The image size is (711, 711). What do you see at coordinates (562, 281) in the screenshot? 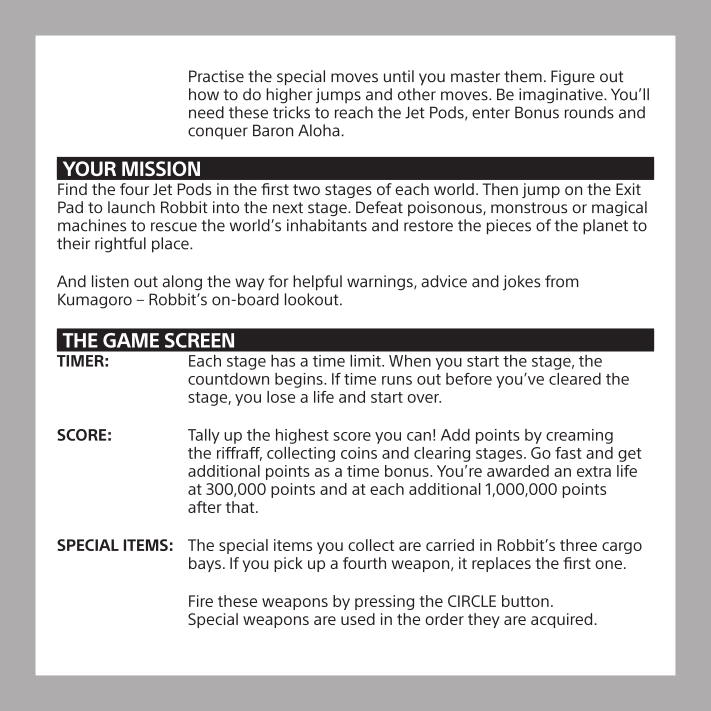
I see `from` at bounding box center [562, 281].
